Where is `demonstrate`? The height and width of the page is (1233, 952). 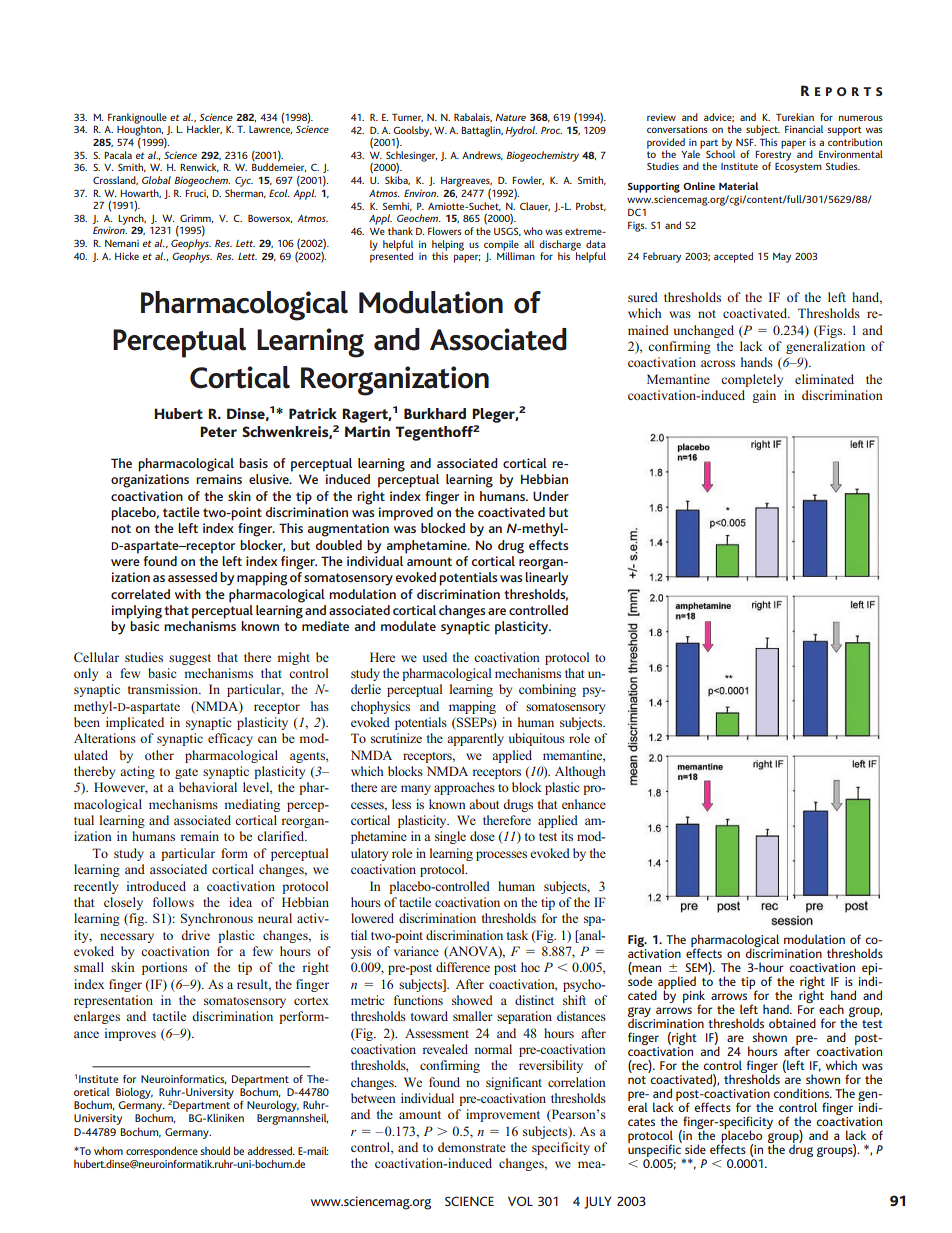
demonstrate is located at coordinates (472, 1147).
